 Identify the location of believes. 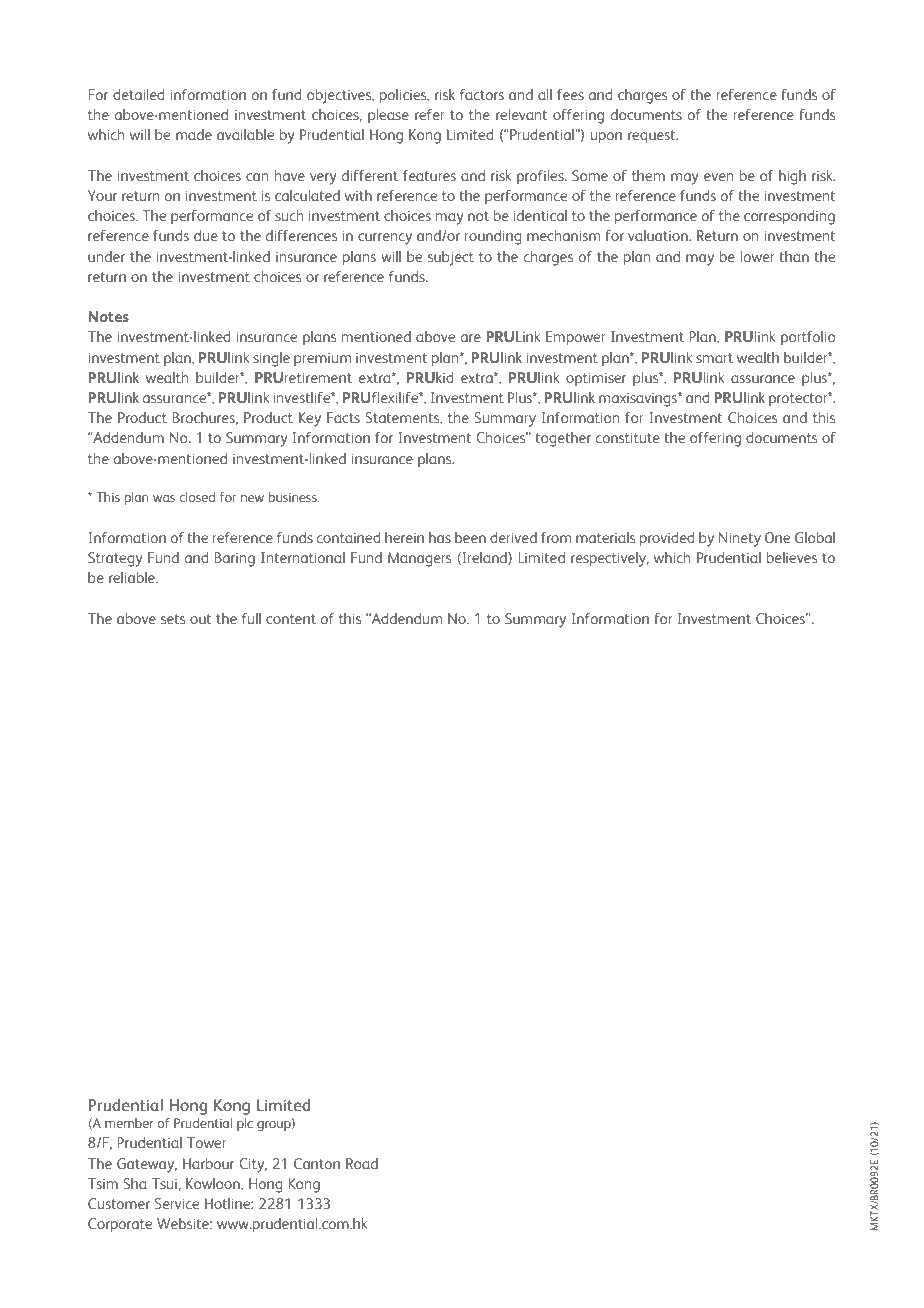
(792, 557).
